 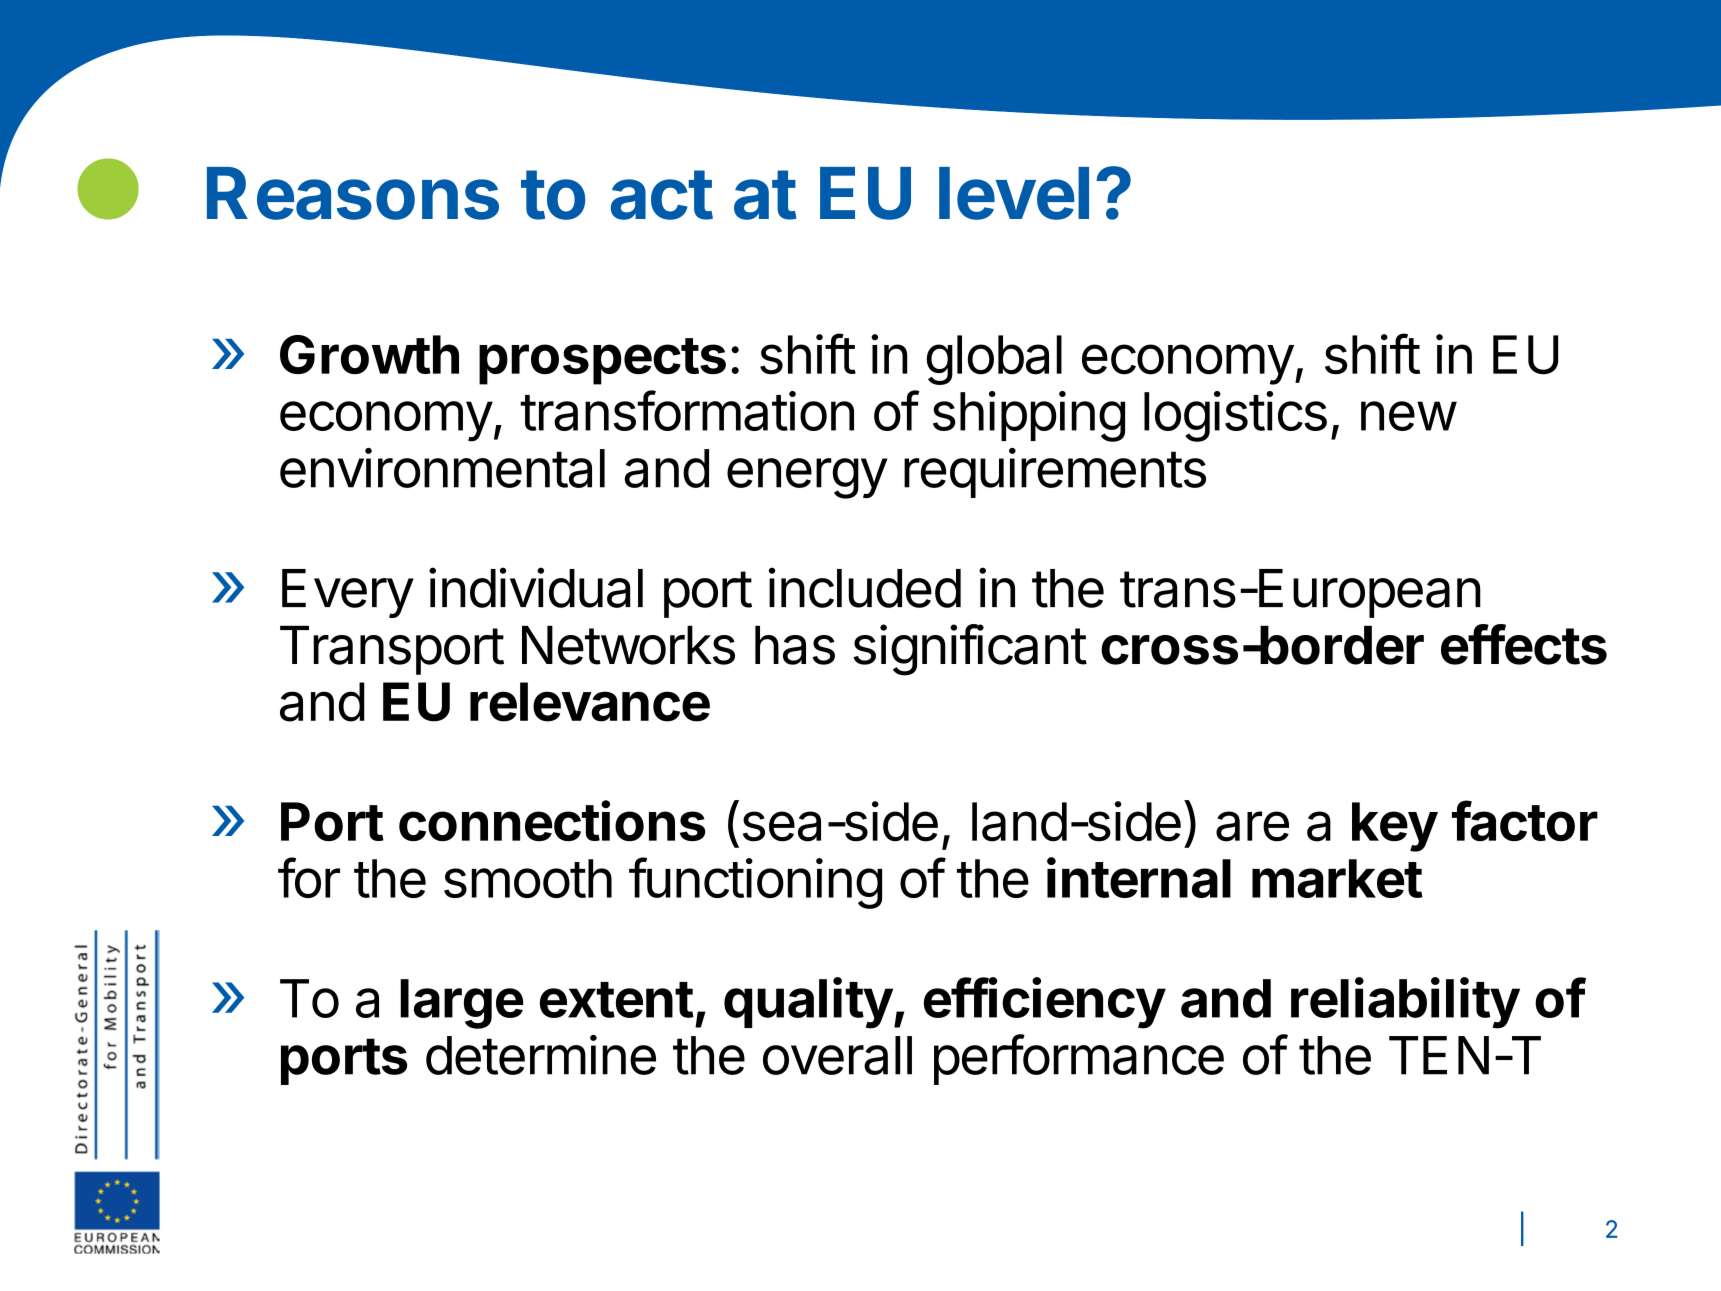 I want to click on connections, so click(x=552, y=820).
